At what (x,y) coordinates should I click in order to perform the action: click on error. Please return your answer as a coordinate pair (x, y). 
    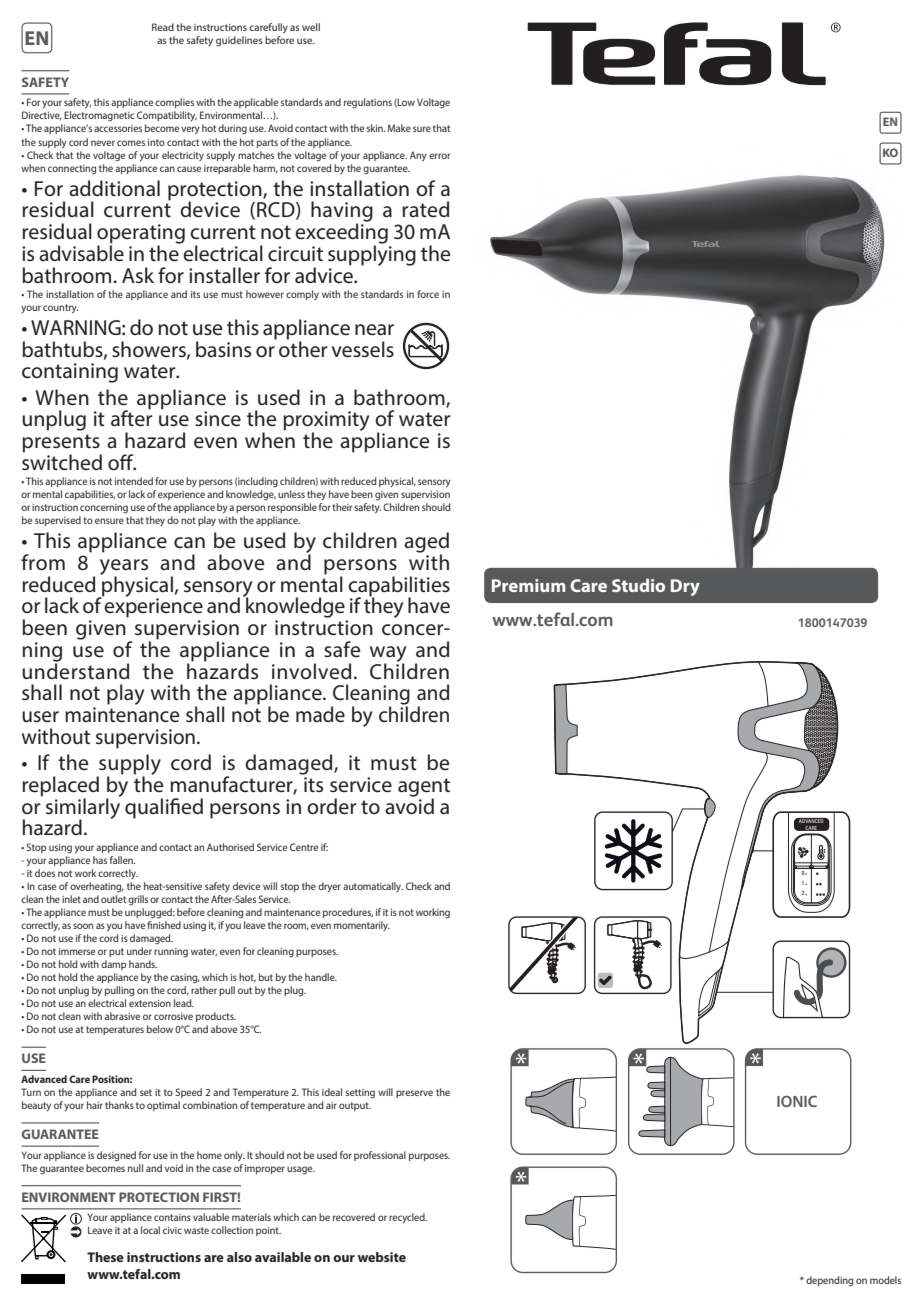
    Looking at the image, I should click on (439, 156).
